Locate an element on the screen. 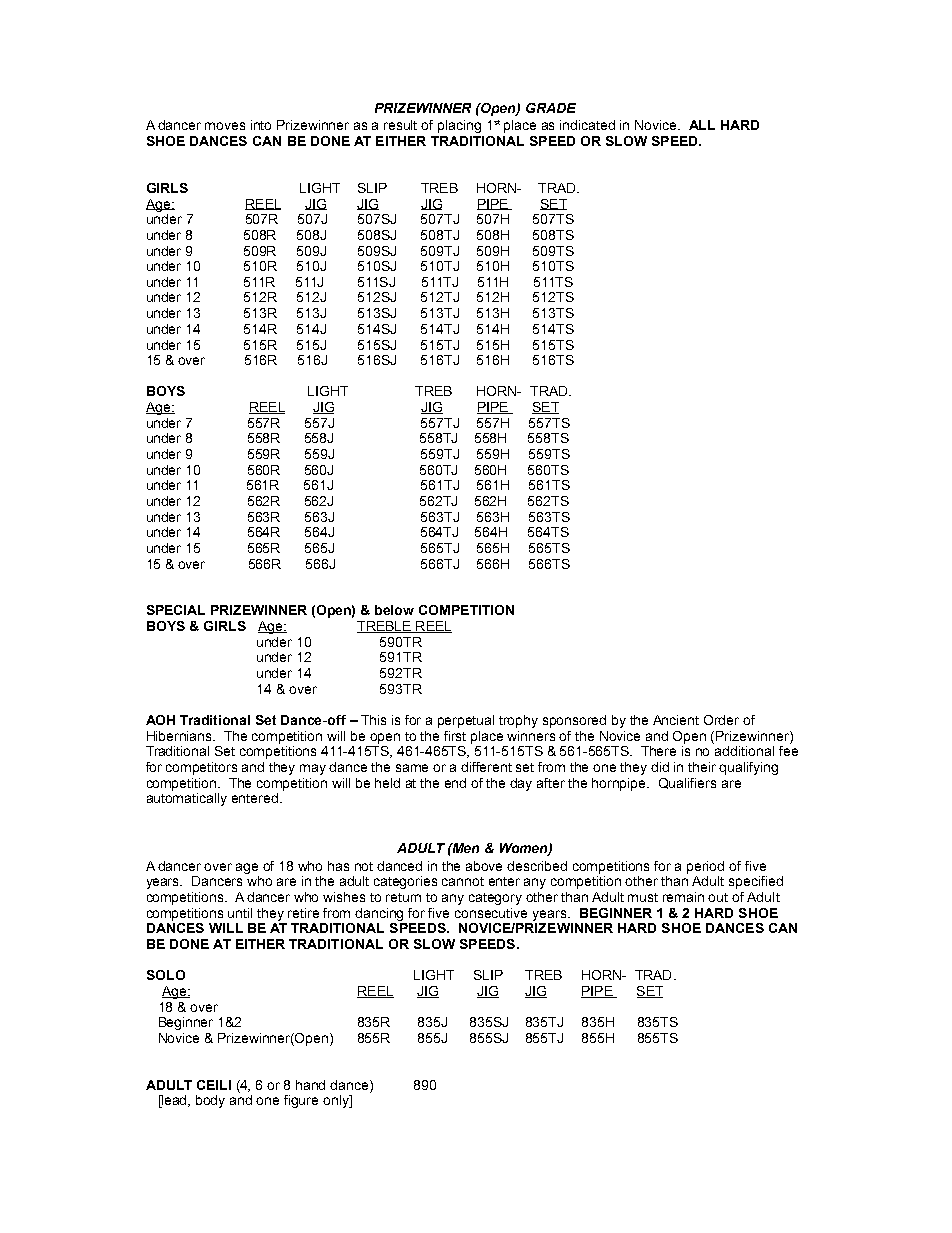 The width and height of the screenshot is (952, 1233). Order is located at coordinates (721, 720).
